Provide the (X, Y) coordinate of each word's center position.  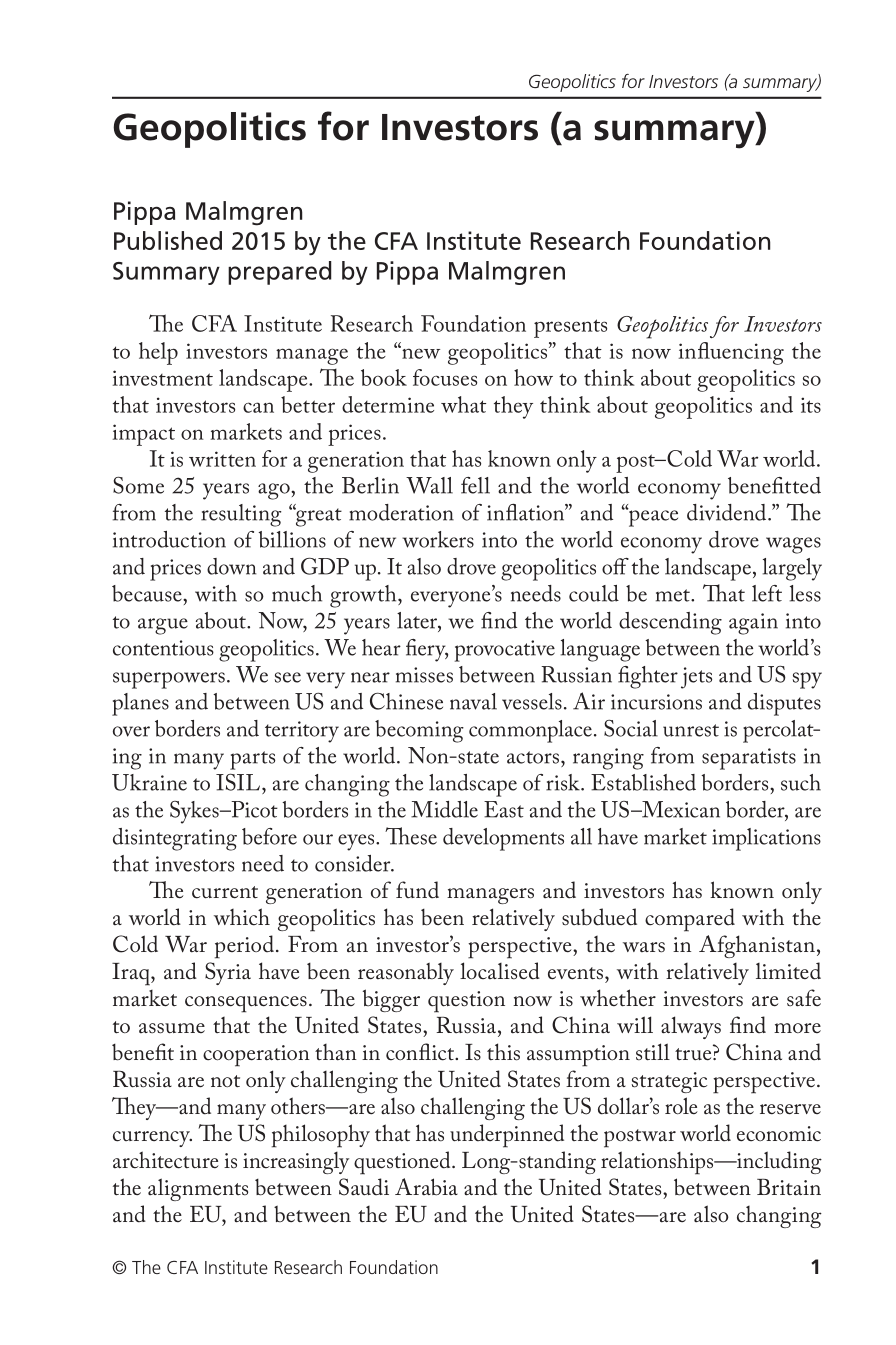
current (225, 892)
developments (503, 839)
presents (570, 328)
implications (766, 839)
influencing (731, 353)
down (232, 566)
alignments (198, 1189)
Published (168, 240)
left (767, 593)
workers (438, 539)
